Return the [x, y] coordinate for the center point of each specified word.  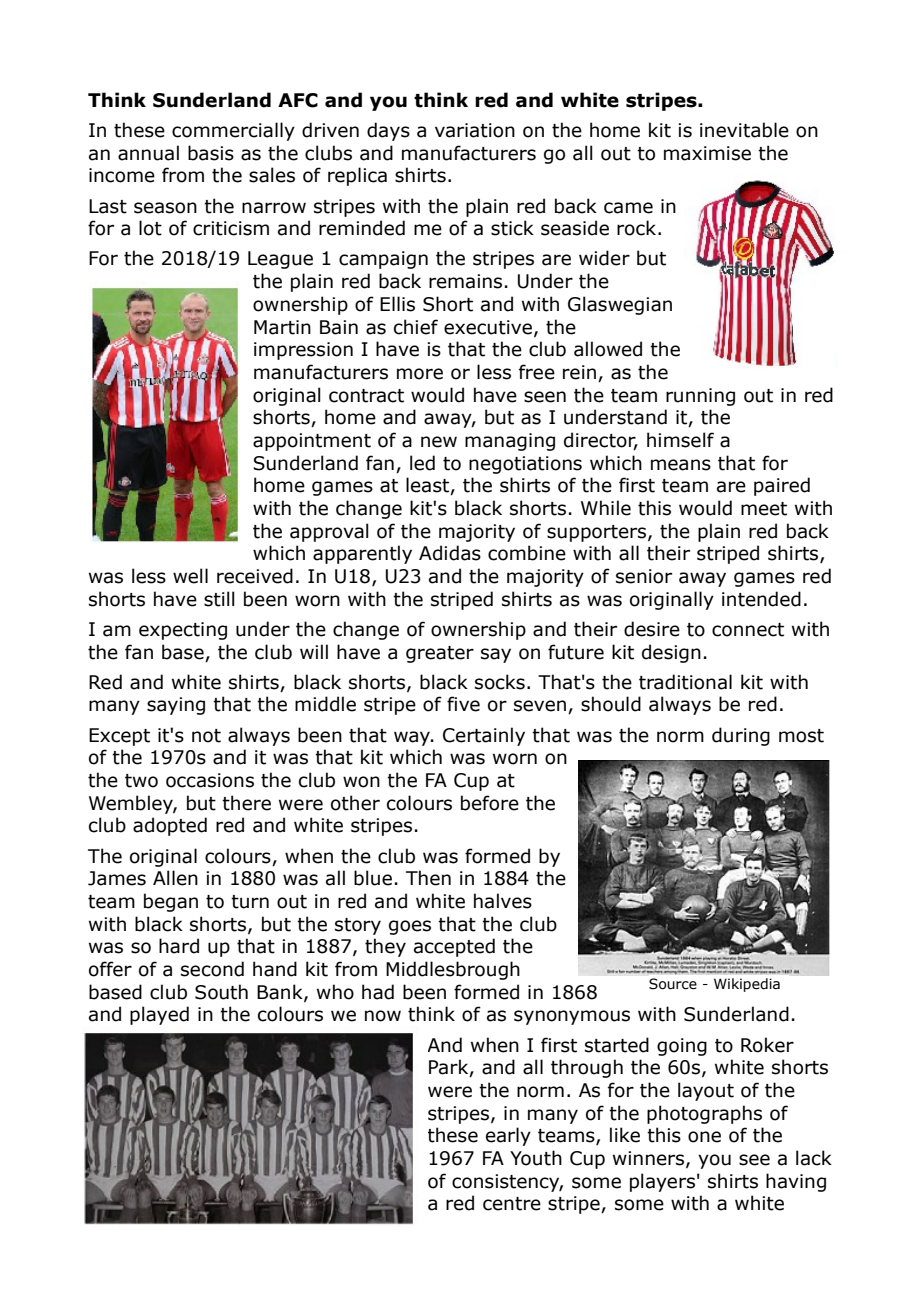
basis [211, 153]
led [422, 463]
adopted [170, 826]
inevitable [744, 130]
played [159, 1015]
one [704, 1137]
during [741, 736]
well [190, 576]
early [508, 1136]
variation [475, 130]
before [490, 803]
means [681, 465]
